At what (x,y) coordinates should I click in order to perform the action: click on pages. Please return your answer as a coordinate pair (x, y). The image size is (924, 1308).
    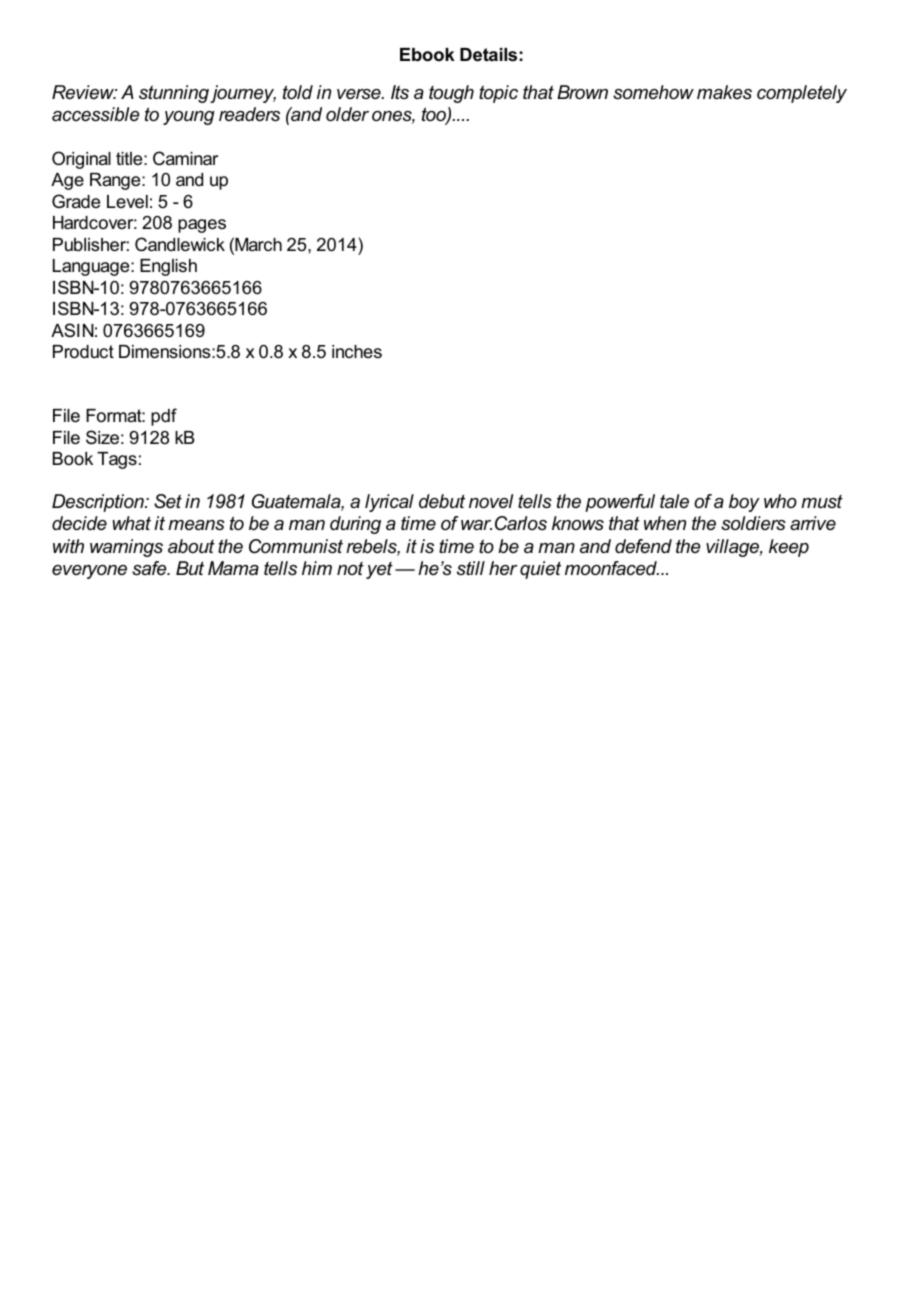
    Looking at the image, I should click on (202, 226).
